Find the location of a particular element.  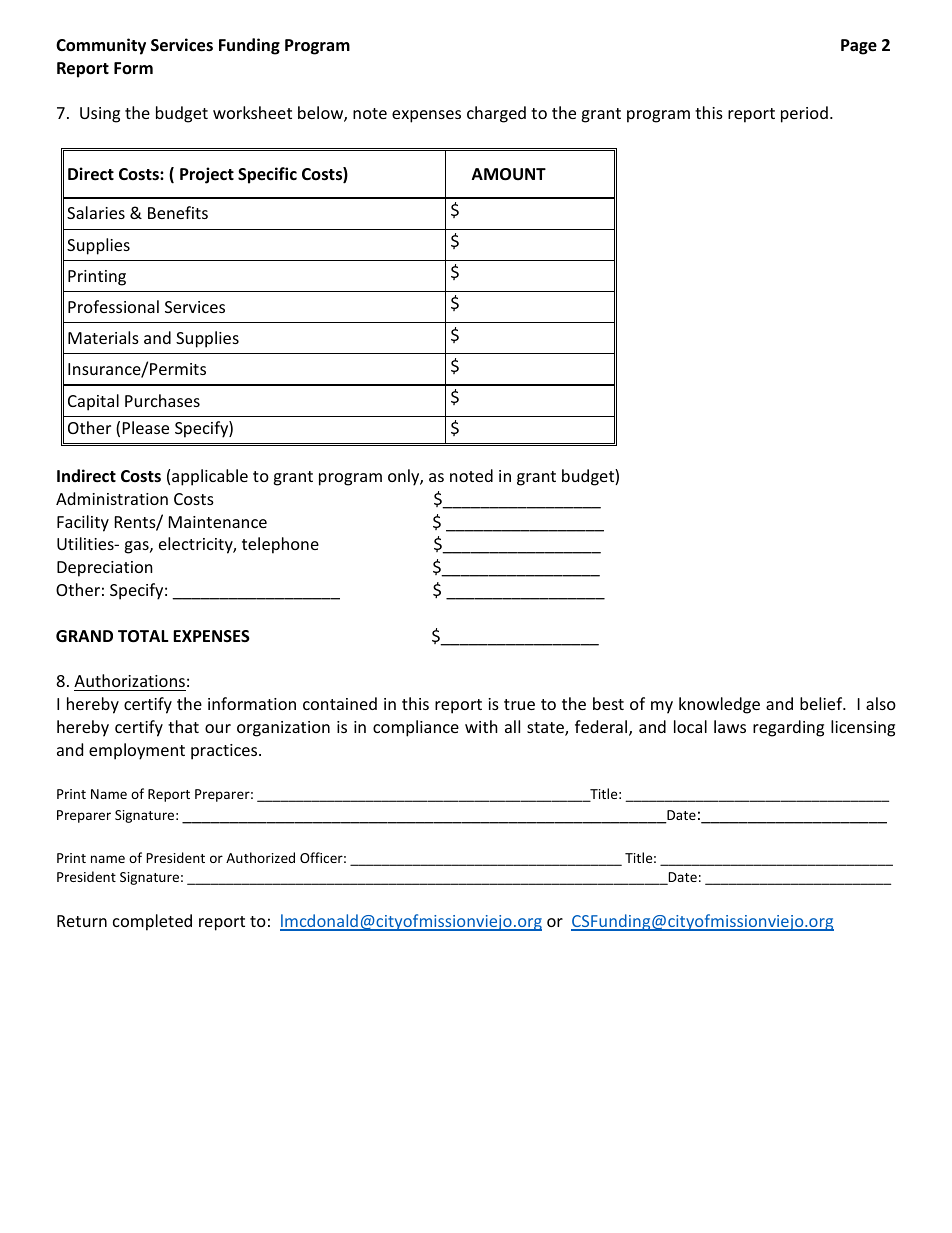

completed is located at coordinates (152, 922).
